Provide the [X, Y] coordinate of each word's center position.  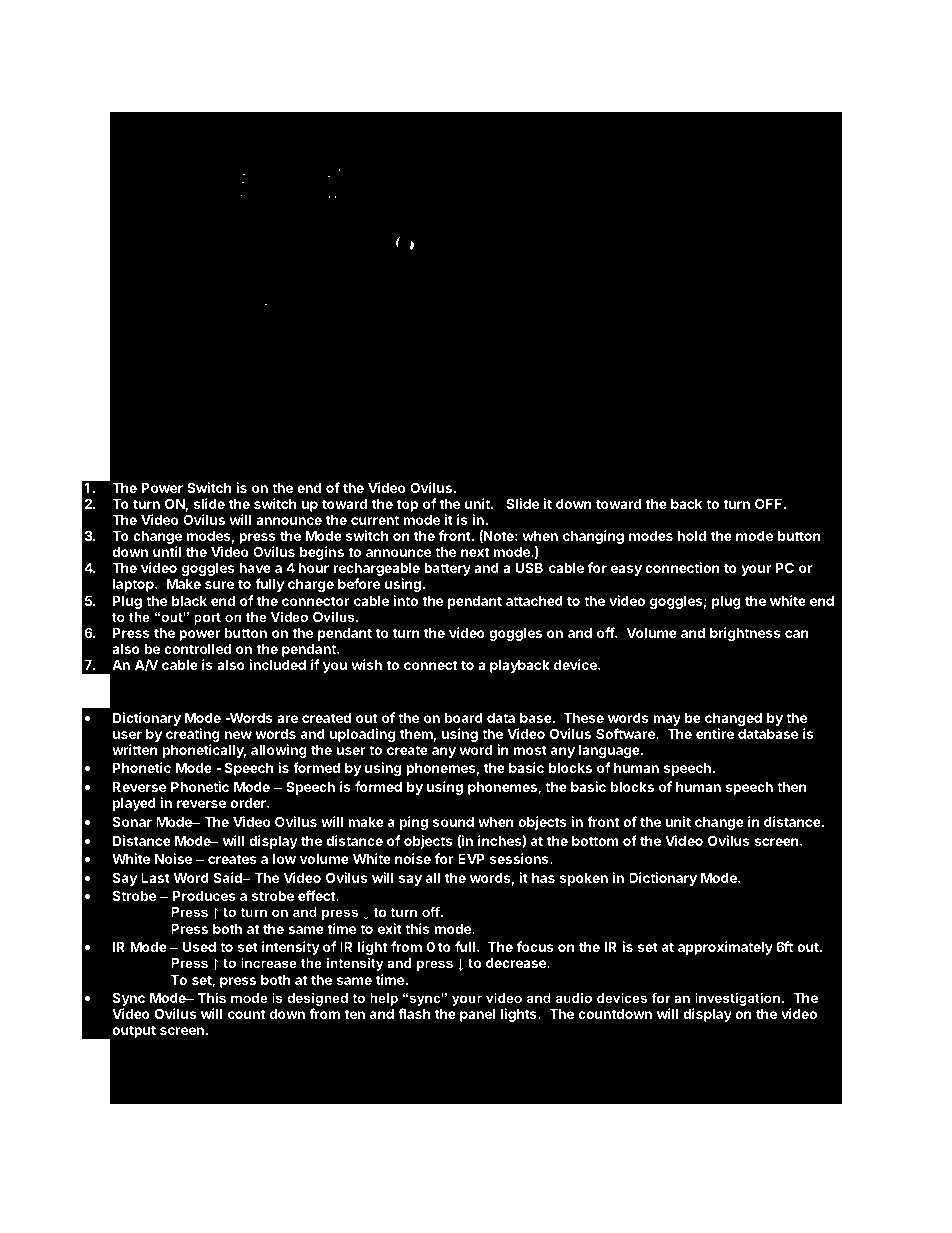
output [134, 1031]
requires [521, 393]
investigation [737, 1001]
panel [477, 1015]
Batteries [166, 416]
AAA [624, 391]
